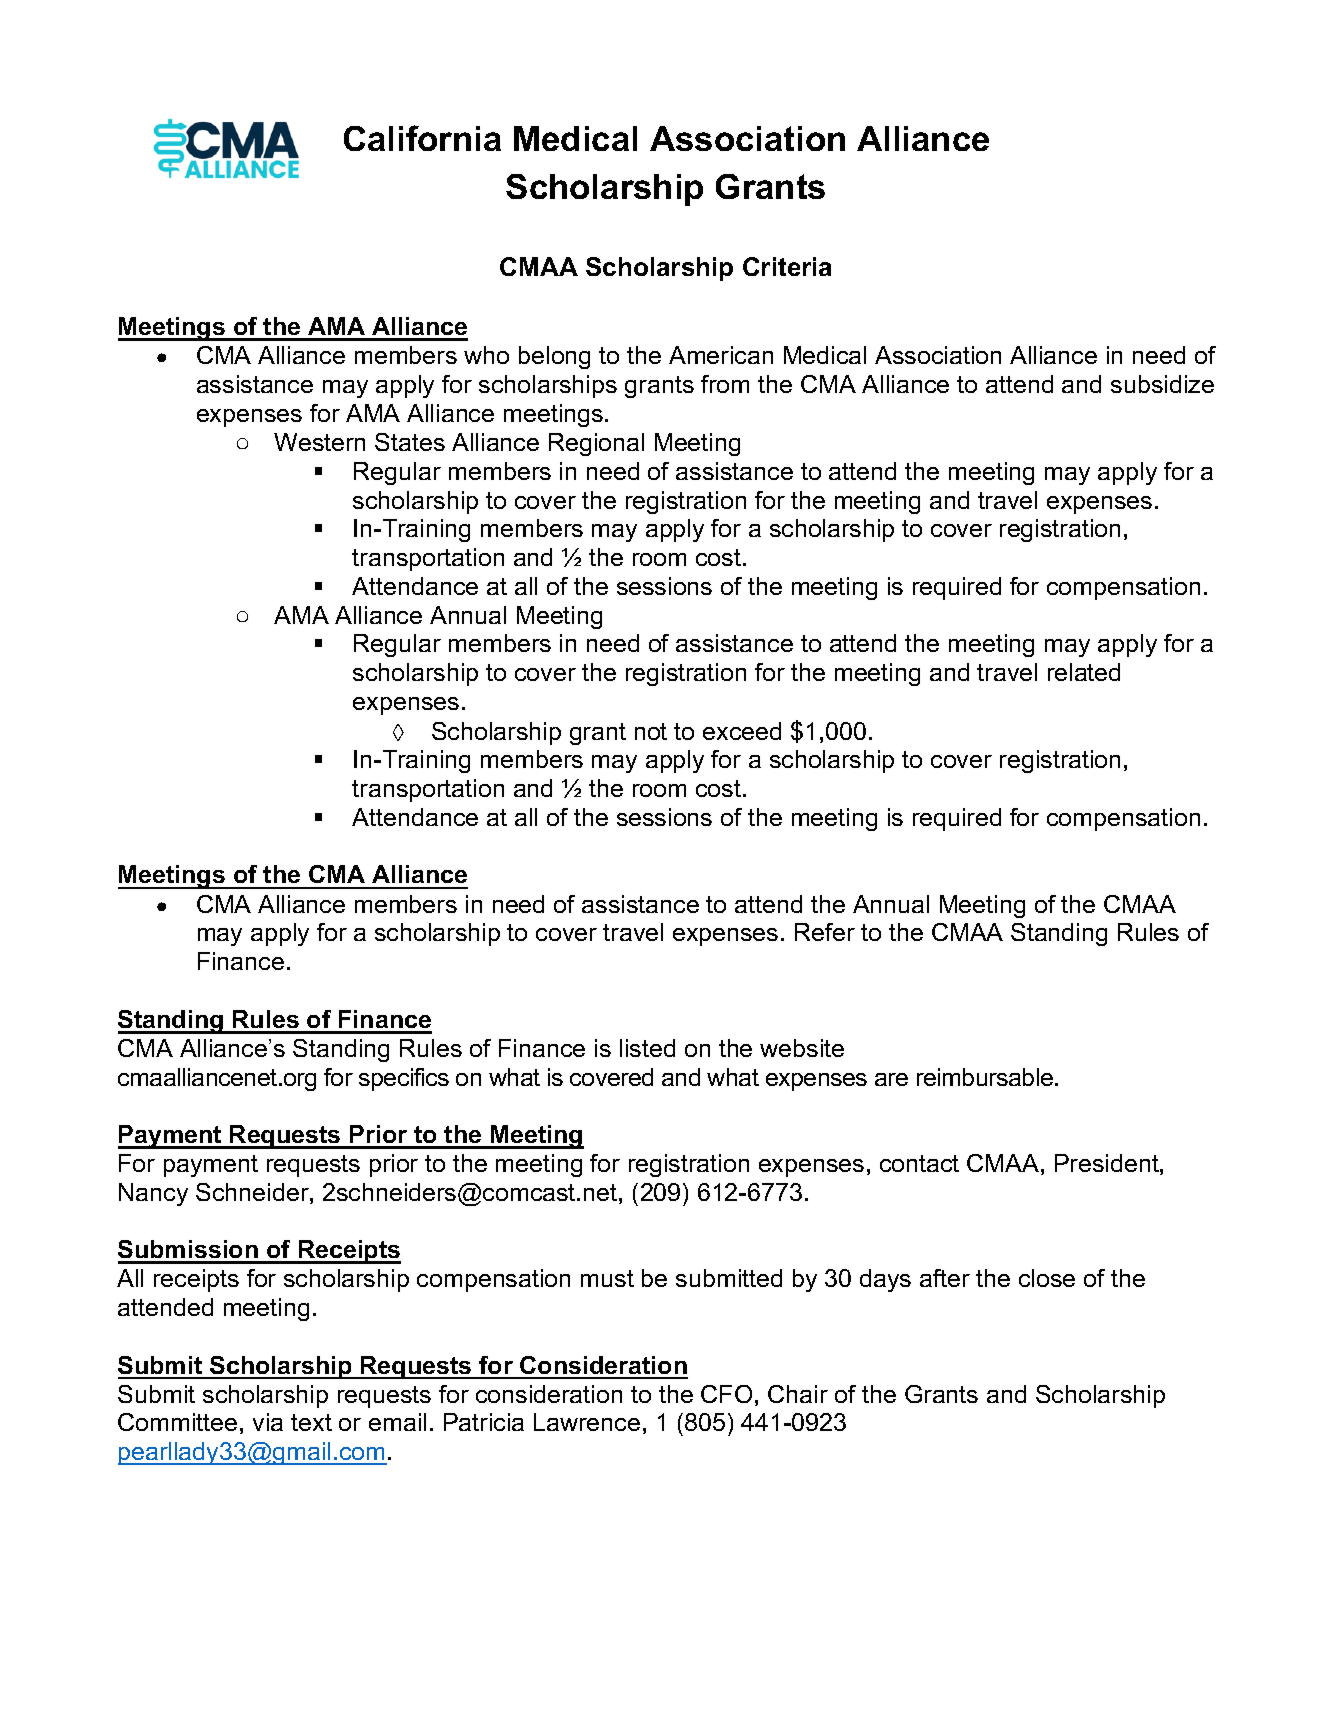 Image resolution: width=1333 pixels, height=1725 pixels. What do you see at coordinates (319, 442) in the screenshot?
I see `Western` at bounding box center [319, 442].
